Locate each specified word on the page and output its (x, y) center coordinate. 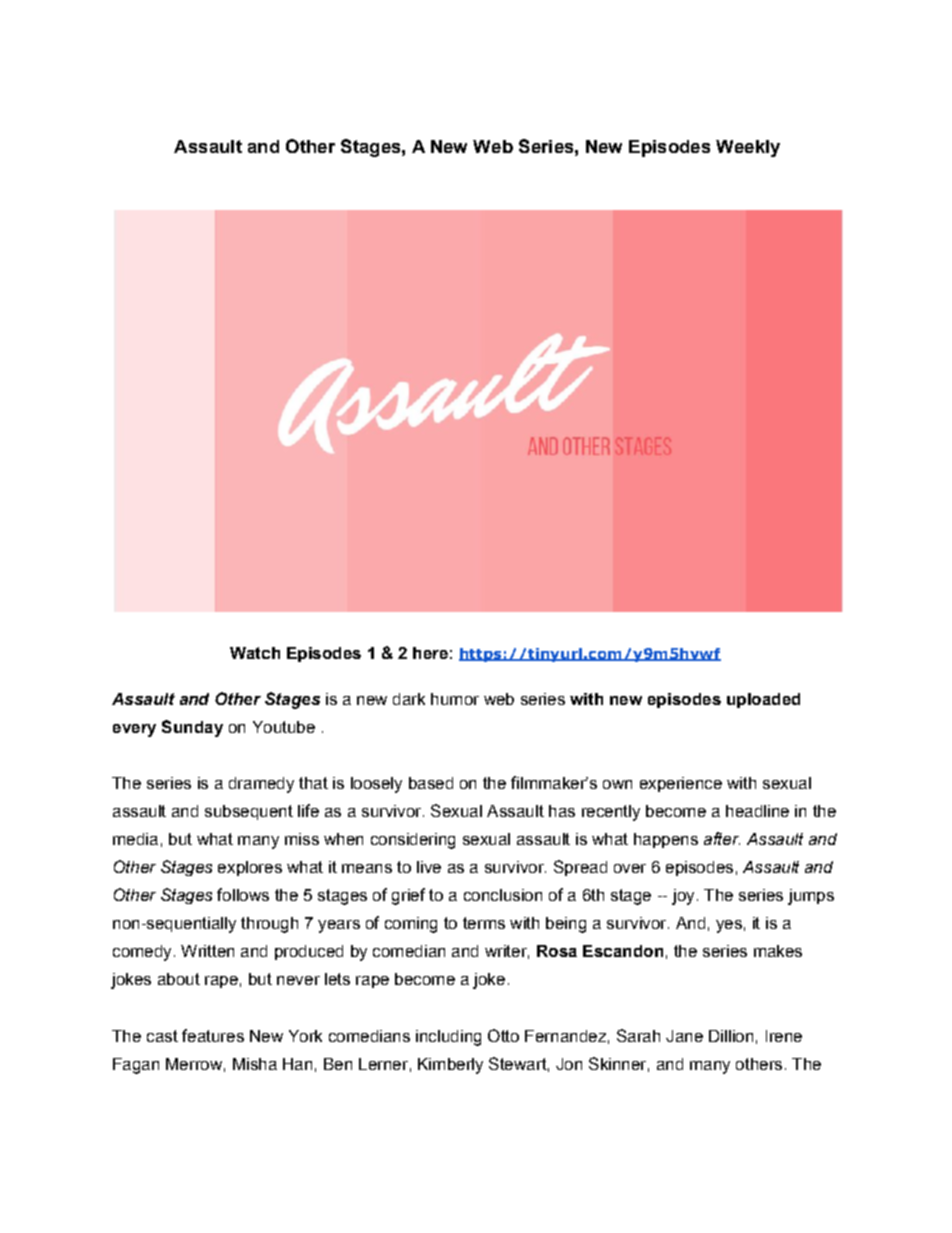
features (213, 1035)
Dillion (731, 1036)
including (448, 1038)
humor (455, 699)
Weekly (748, 148)
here (430, 653)
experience (681, 784)
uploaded (763, 700)
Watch (255, 653)
